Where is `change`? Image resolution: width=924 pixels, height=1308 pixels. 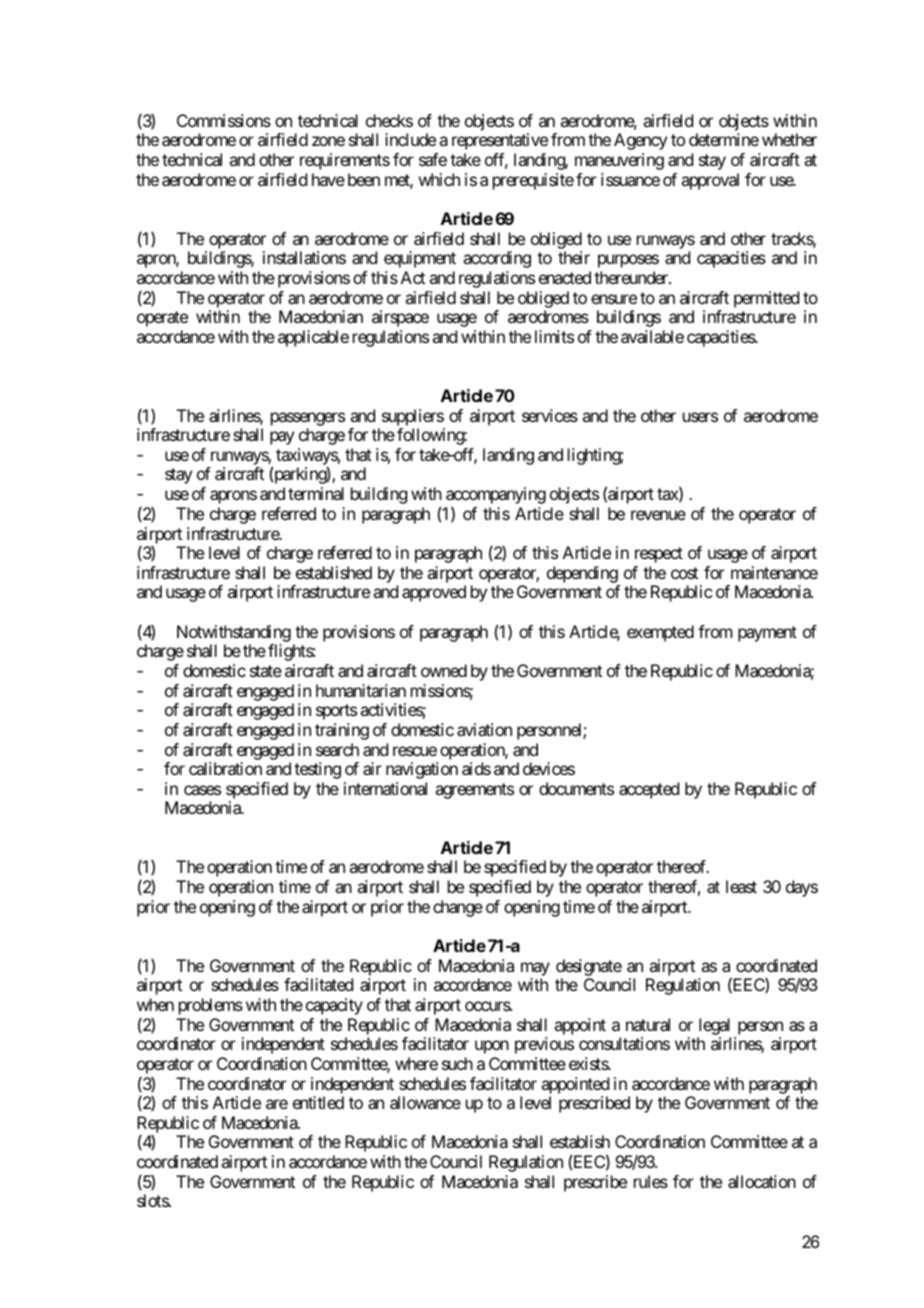 change is located at coordinates (458, 908).
